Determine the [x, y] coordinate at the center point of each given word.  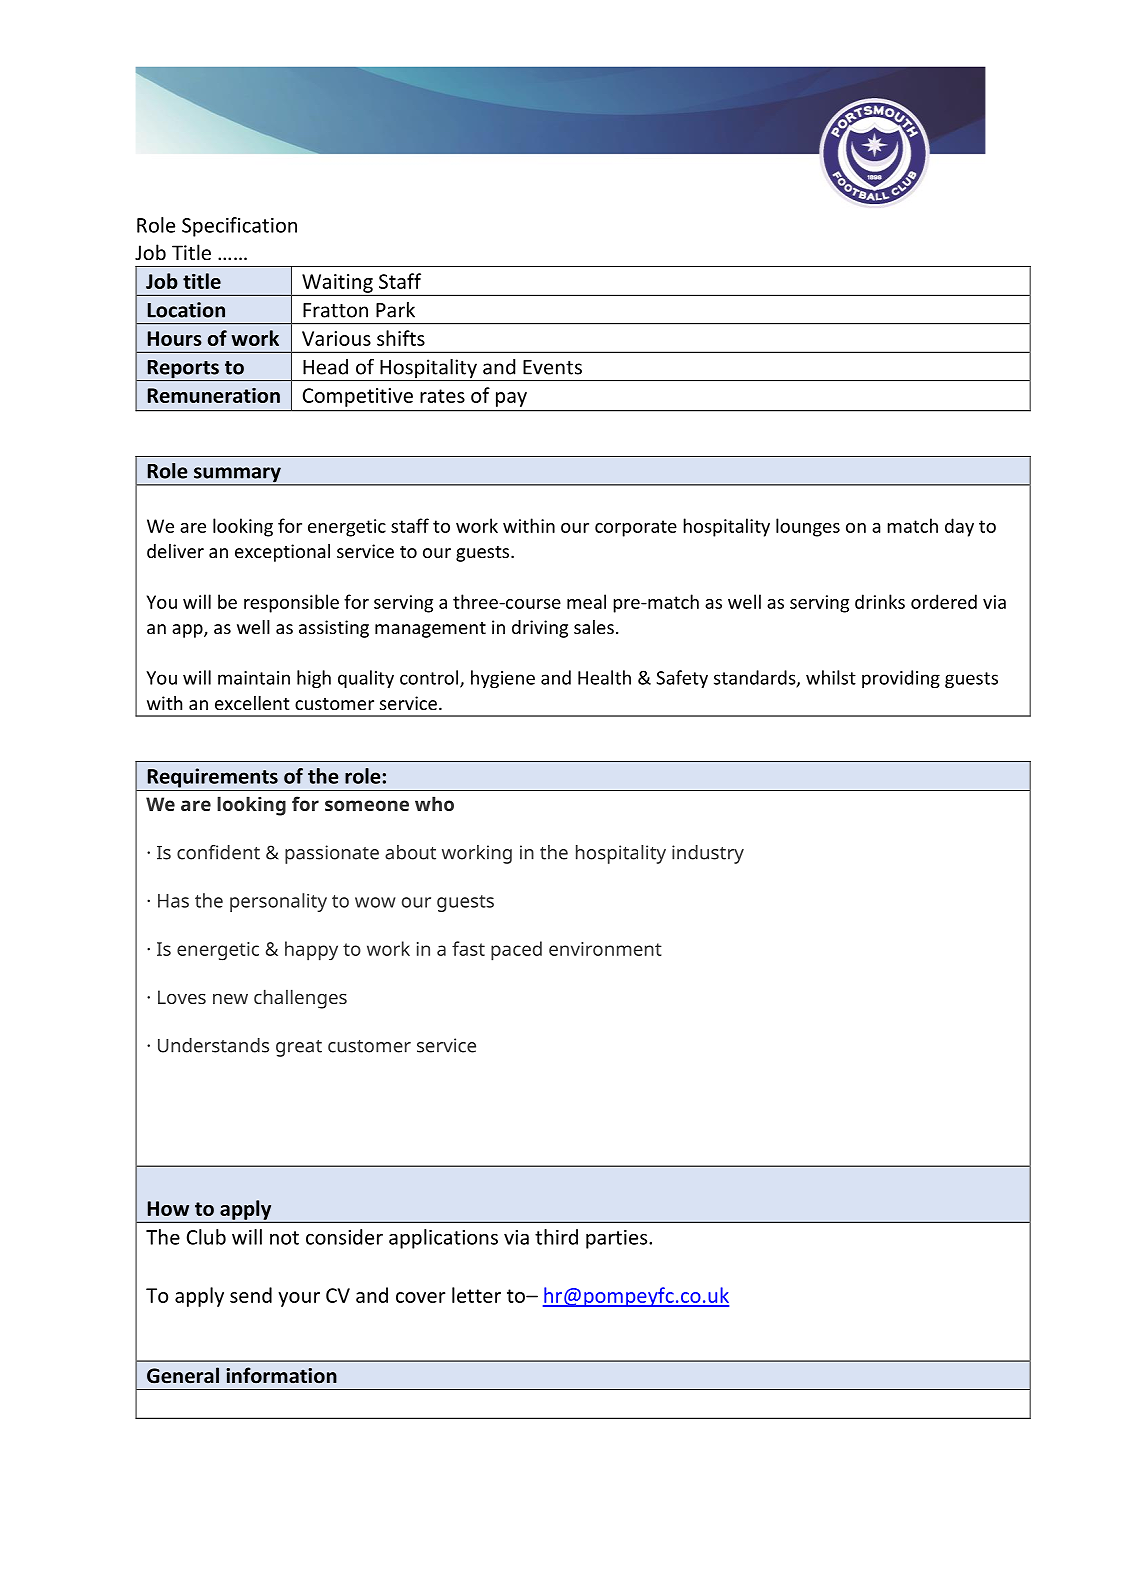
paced [516, 951]
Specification [239, 227]
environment [605, 949]
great [299, 1048]
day [959, 527]
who [434, 803]
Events [552, 367]
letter [476, 1295]
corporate [636, 528]
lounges [808, 527]
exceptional [282, 553]
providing [901, 679]
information [281, 1375]
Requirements [213, 778]
